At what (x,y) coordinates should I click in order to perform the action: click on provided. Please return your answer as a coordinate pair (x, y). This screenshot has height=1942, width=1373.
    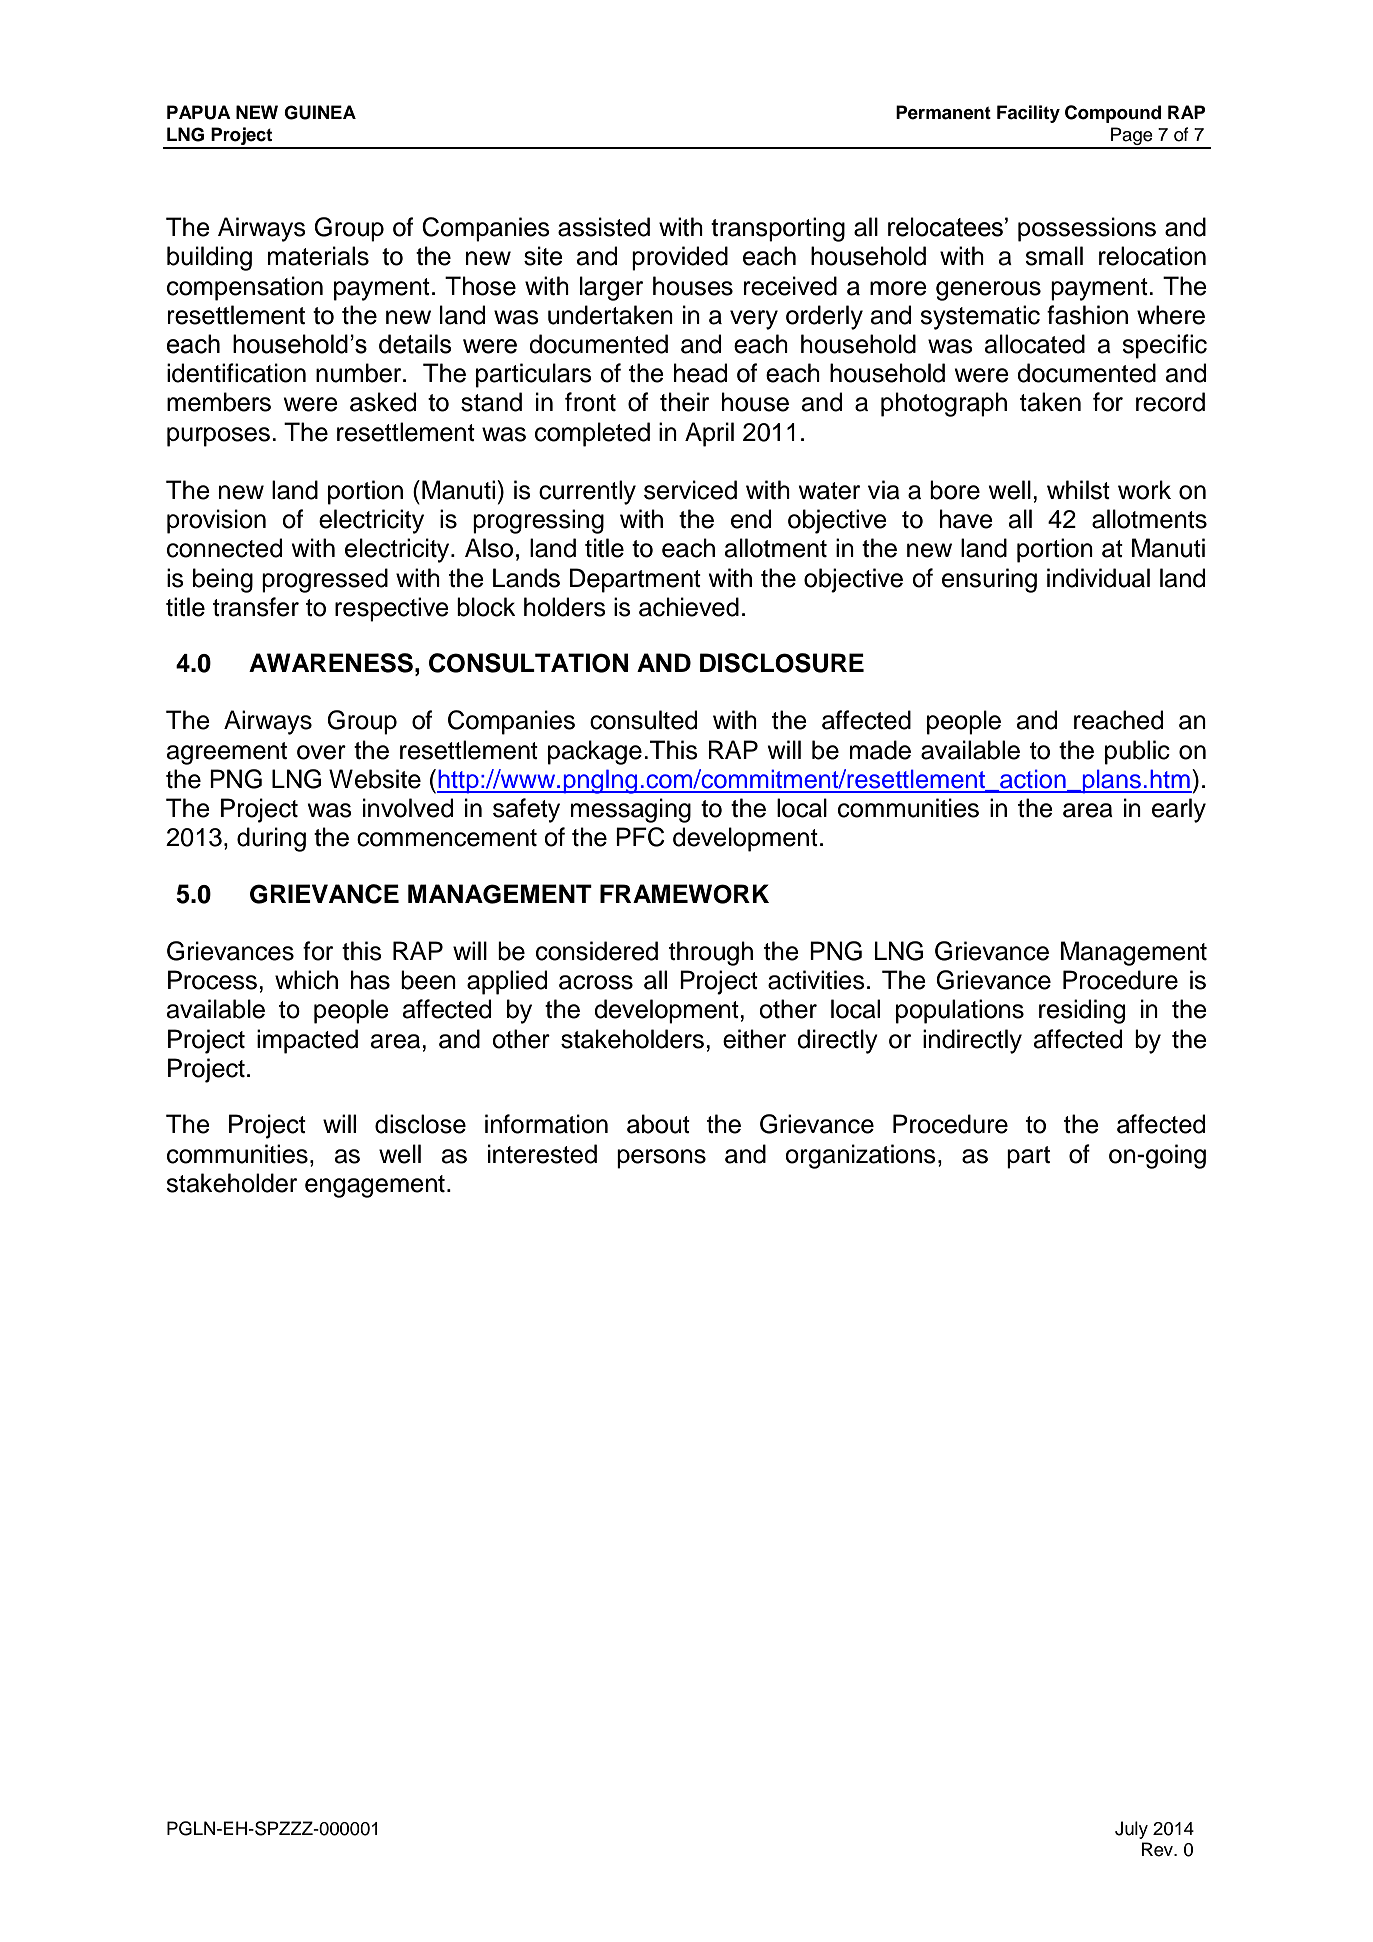
    Looking at the image, I should click on (680, 258).
